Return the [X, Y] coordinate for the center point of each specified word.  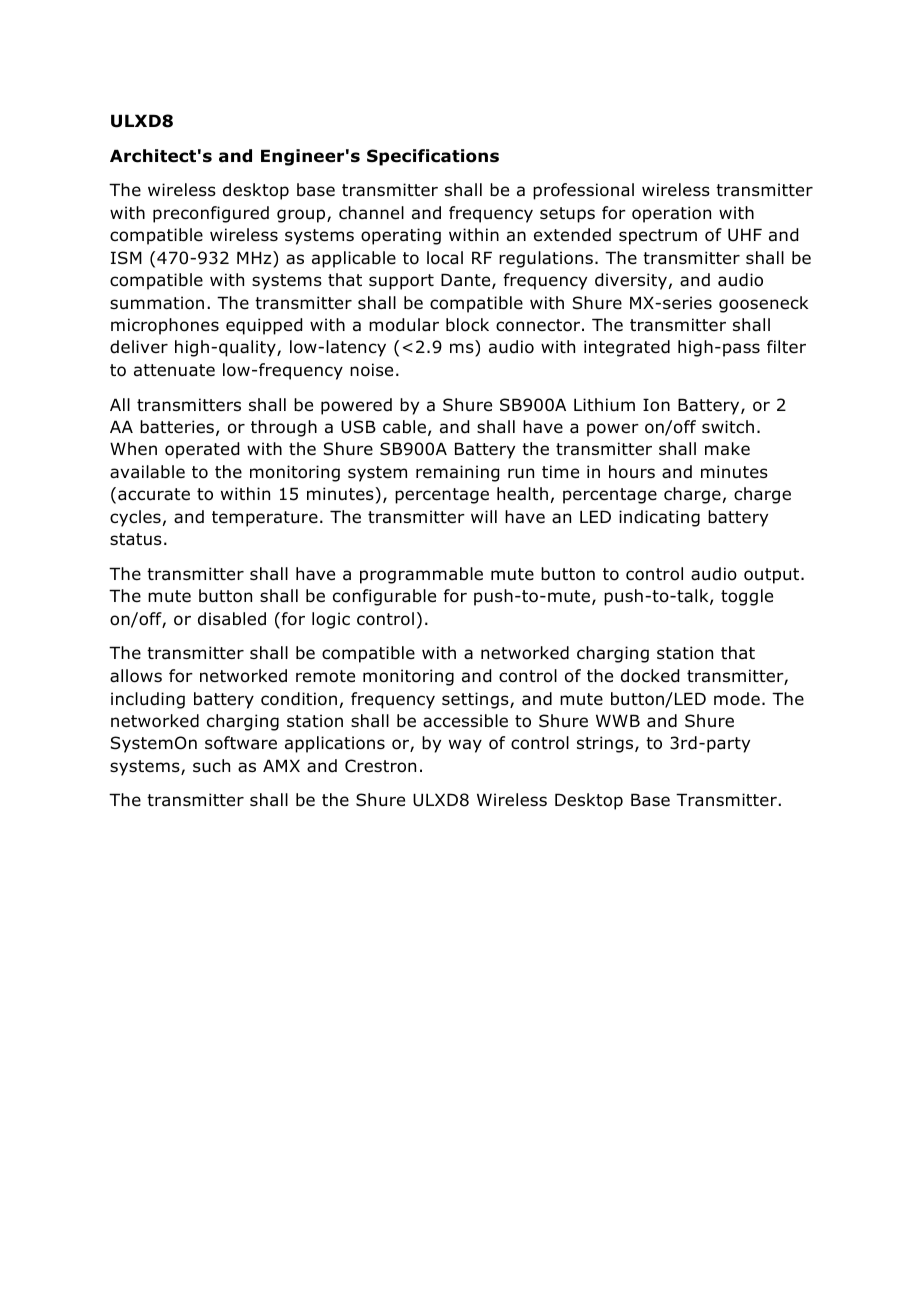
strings [606, 744]
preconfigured [211, 214]
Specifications [433, 157]
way [465, 746]
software [241, 743]
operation [671, 214]
